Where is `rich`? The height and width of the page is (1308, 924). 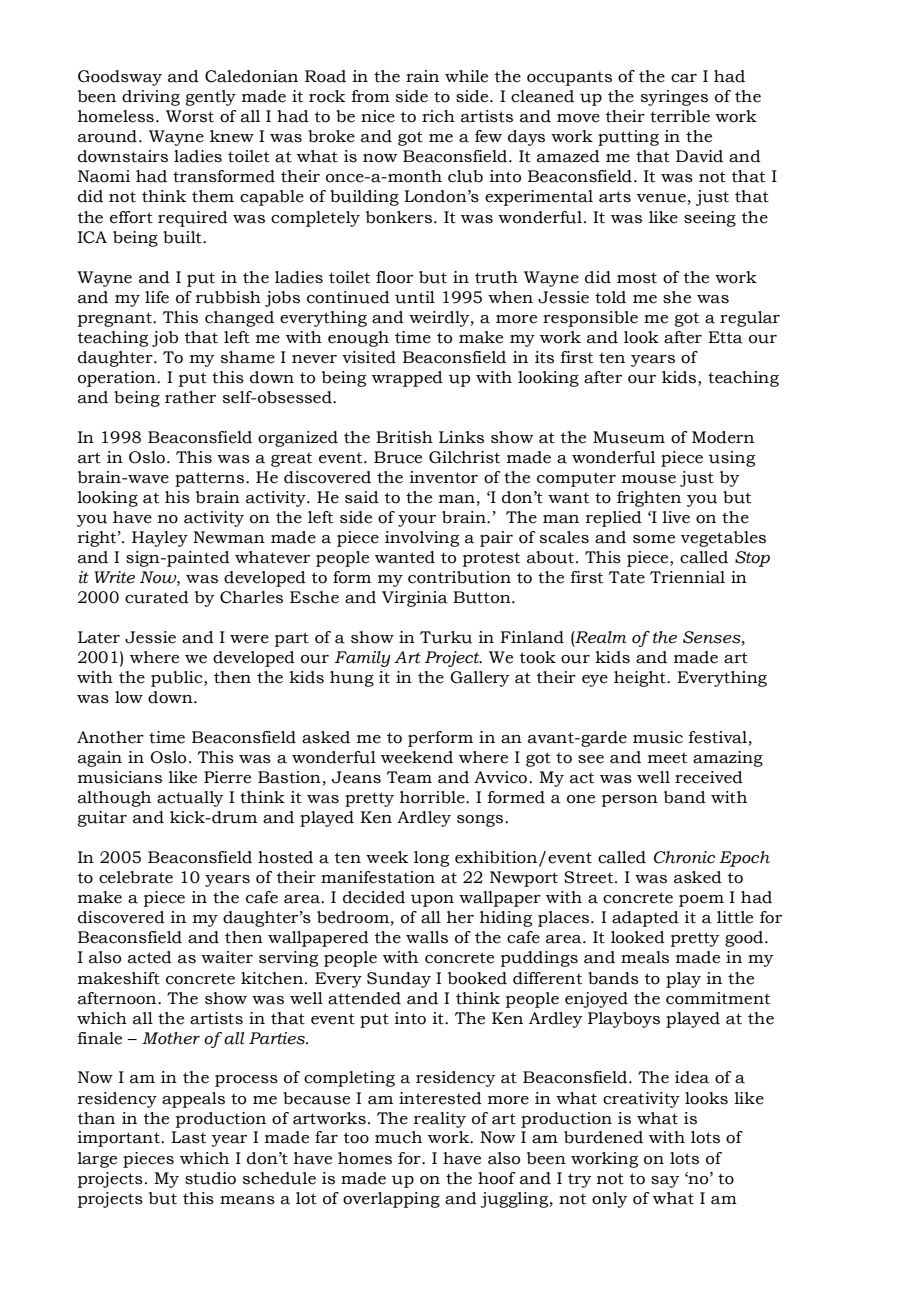 rich is located at coordinates (438, 116).
